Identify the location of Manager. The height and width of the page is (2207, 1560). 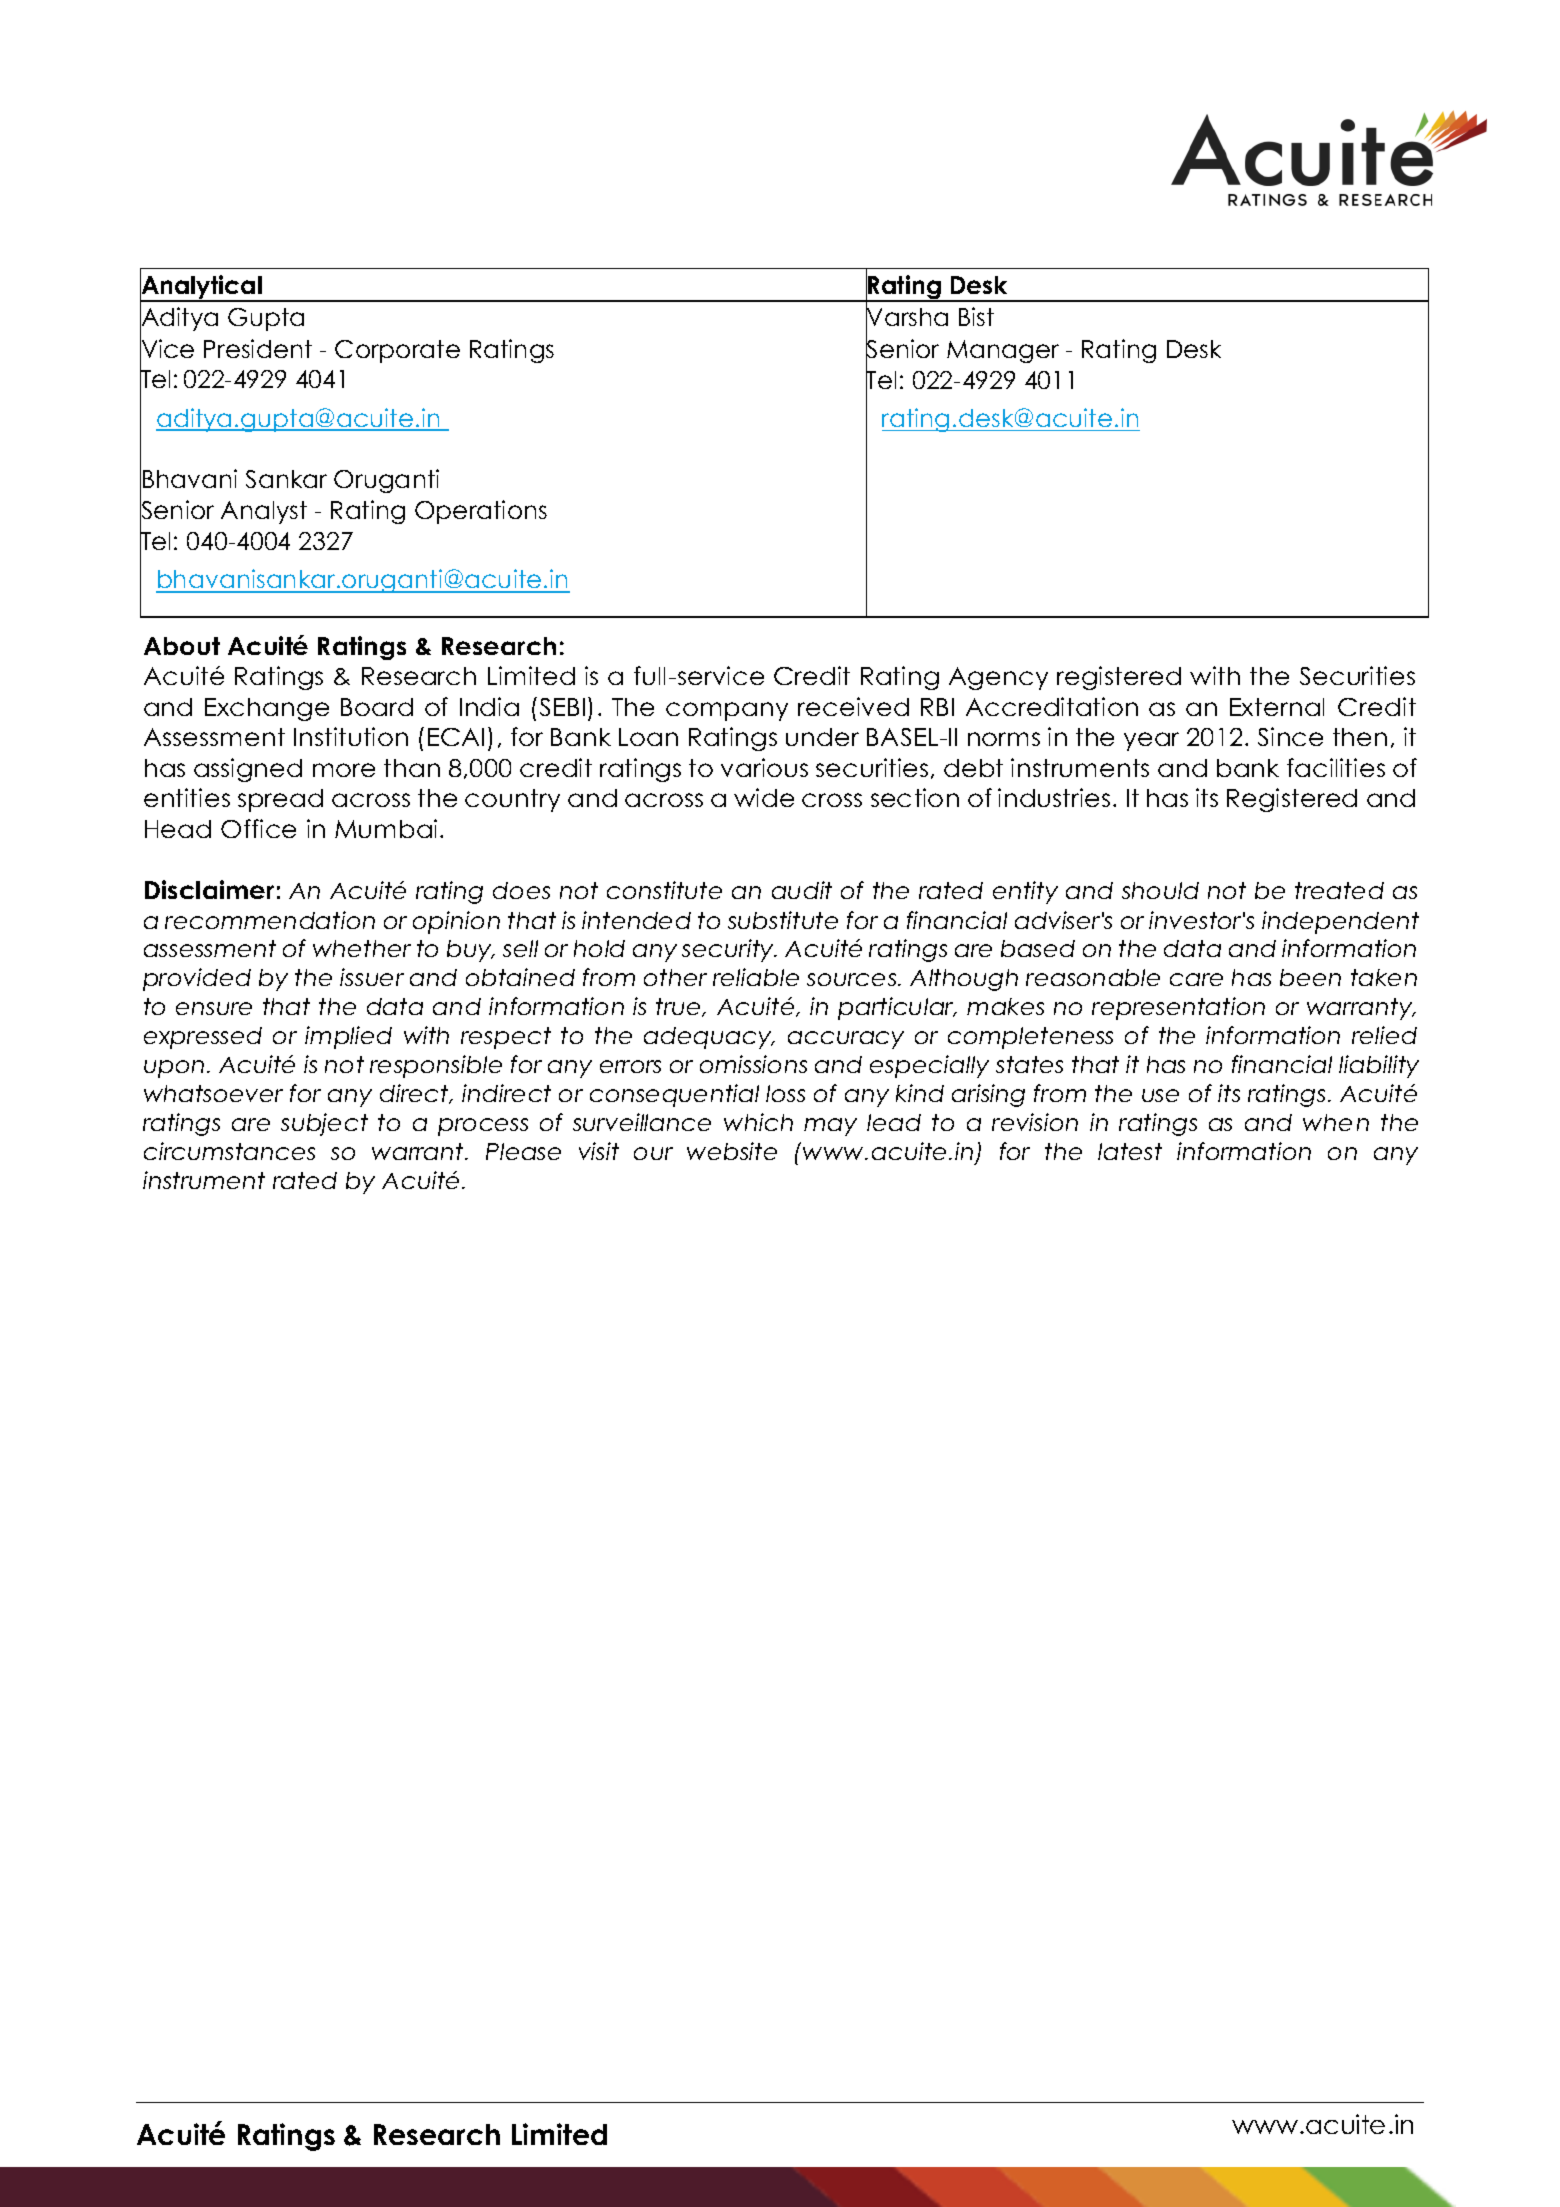
(1003, 351).
